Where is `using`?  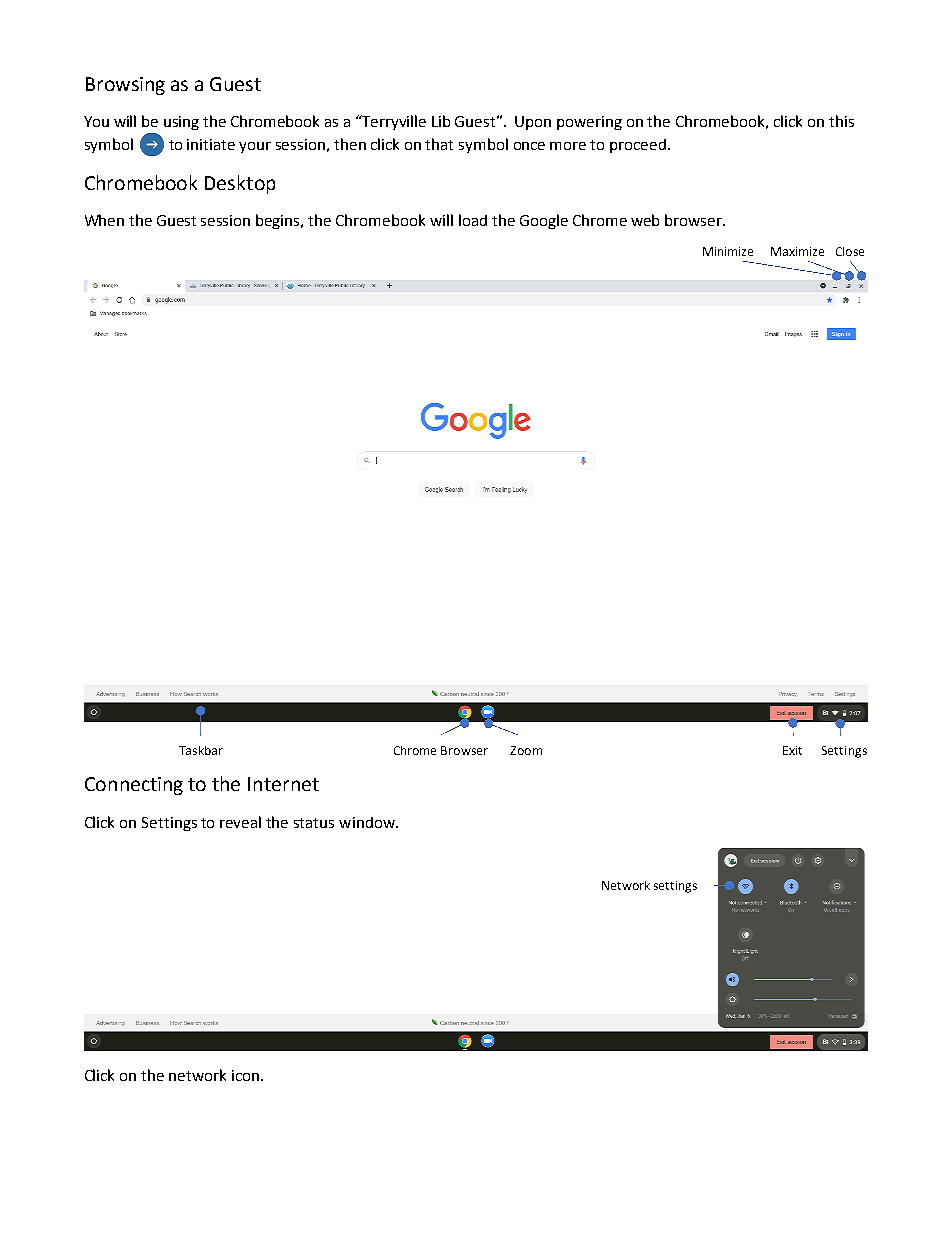 using is located at coordinates (181, 123).
